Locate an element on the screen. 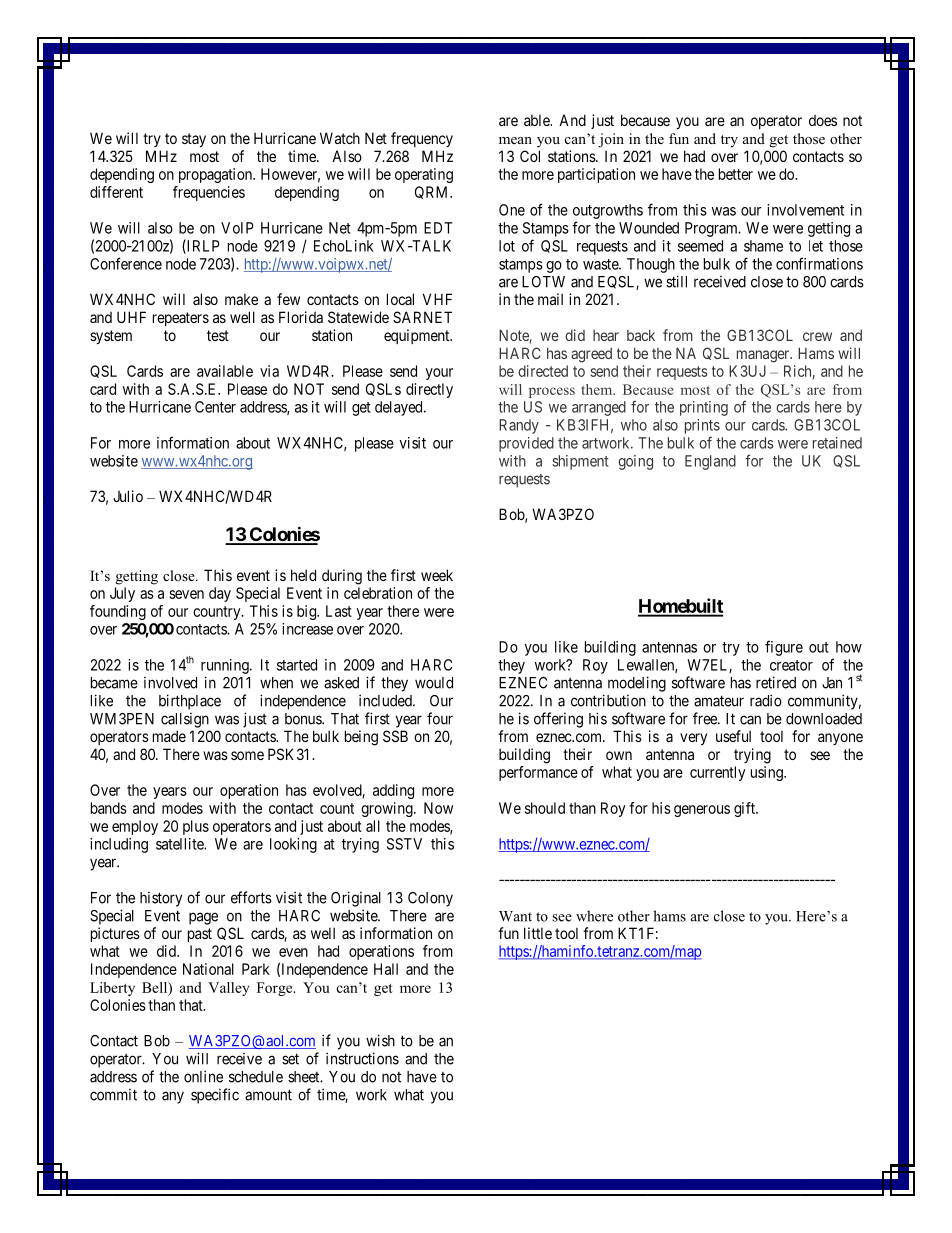 This screenshot has height=1233, width=952. week is located at coordinates (437, 575).
